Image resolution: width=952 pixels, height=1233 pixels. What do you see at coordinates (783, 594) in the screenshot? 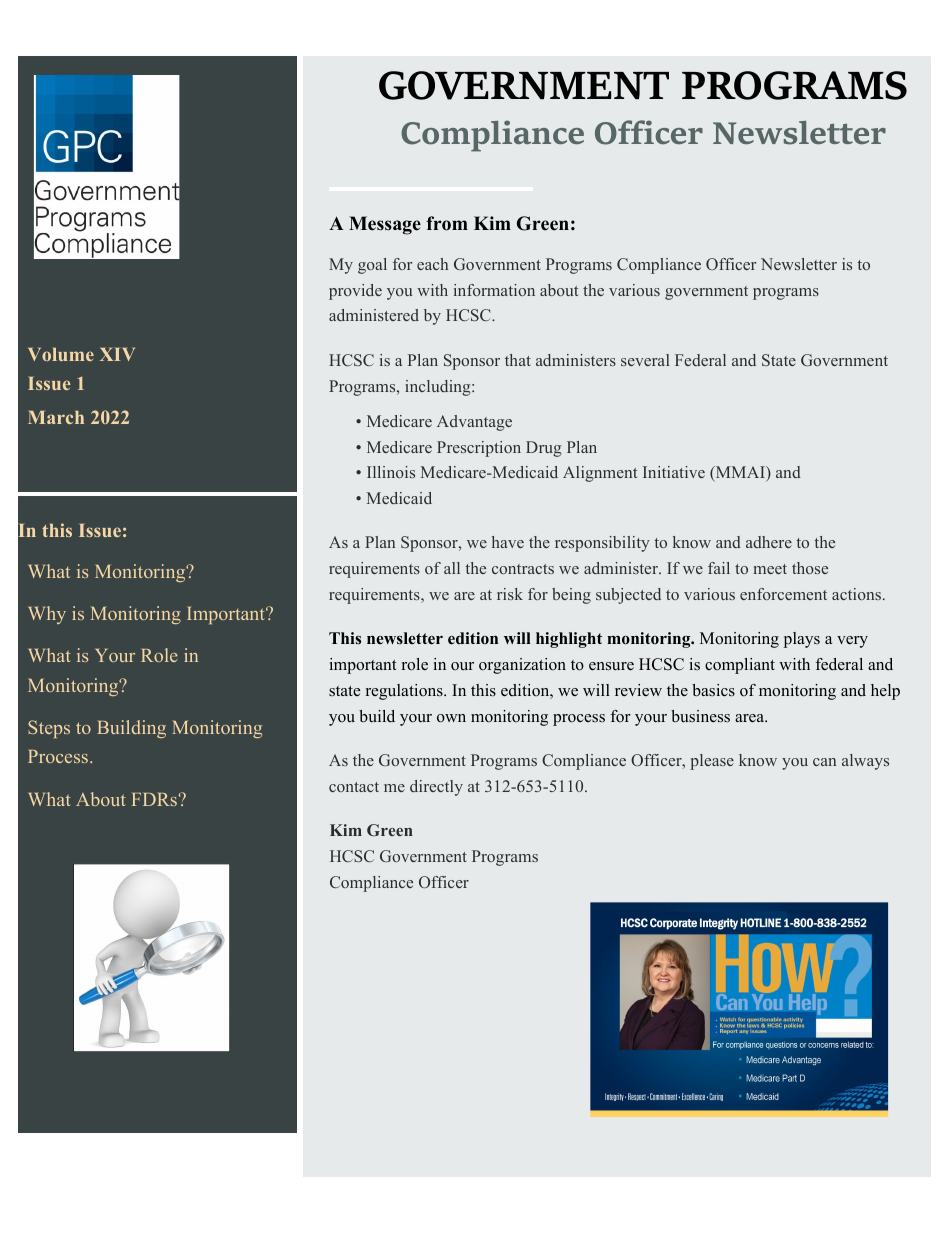
I see `enforcement` at bounding box center [783, 594].
